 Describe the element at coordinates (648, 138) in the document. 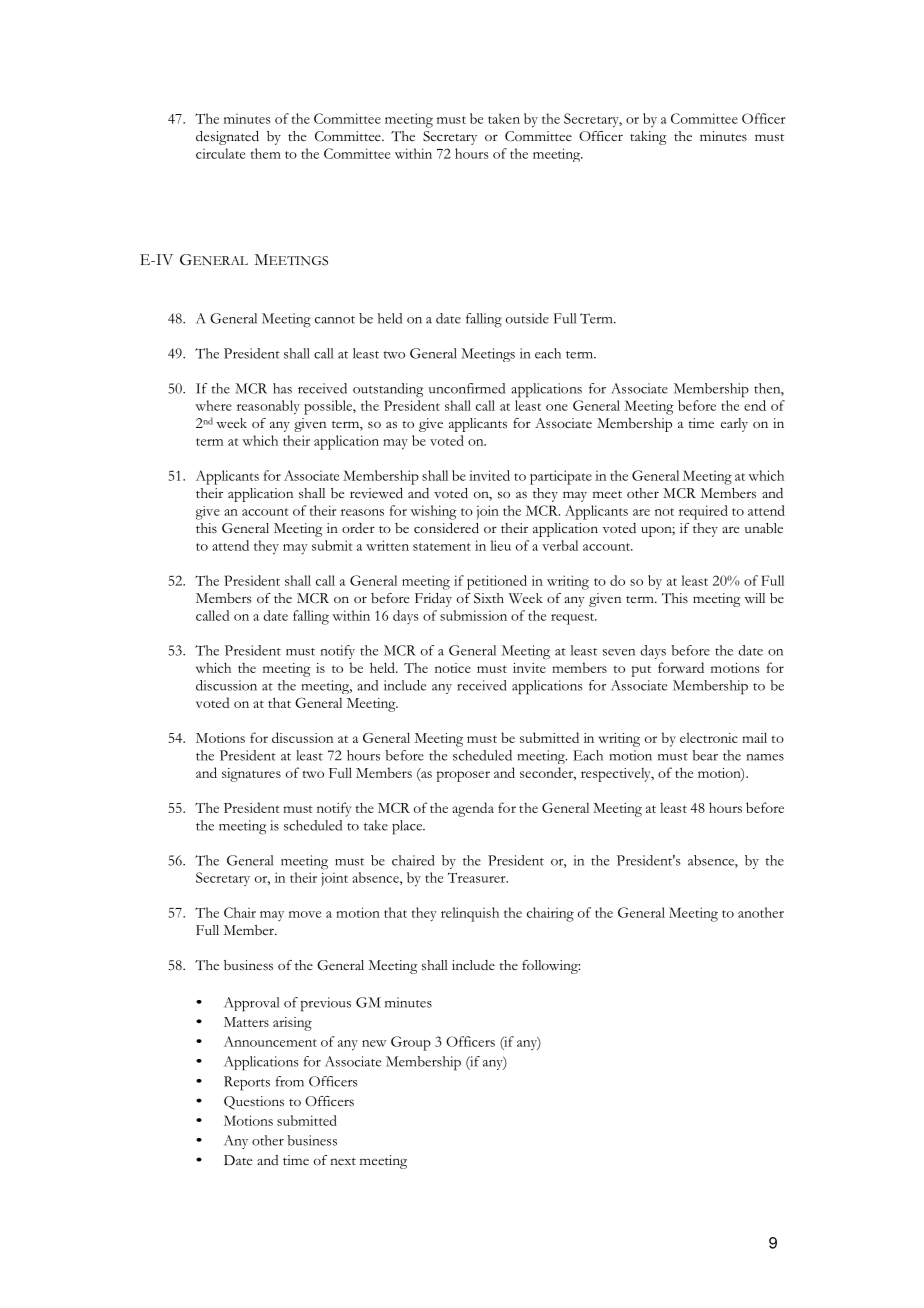

I see `taking` at that location.
